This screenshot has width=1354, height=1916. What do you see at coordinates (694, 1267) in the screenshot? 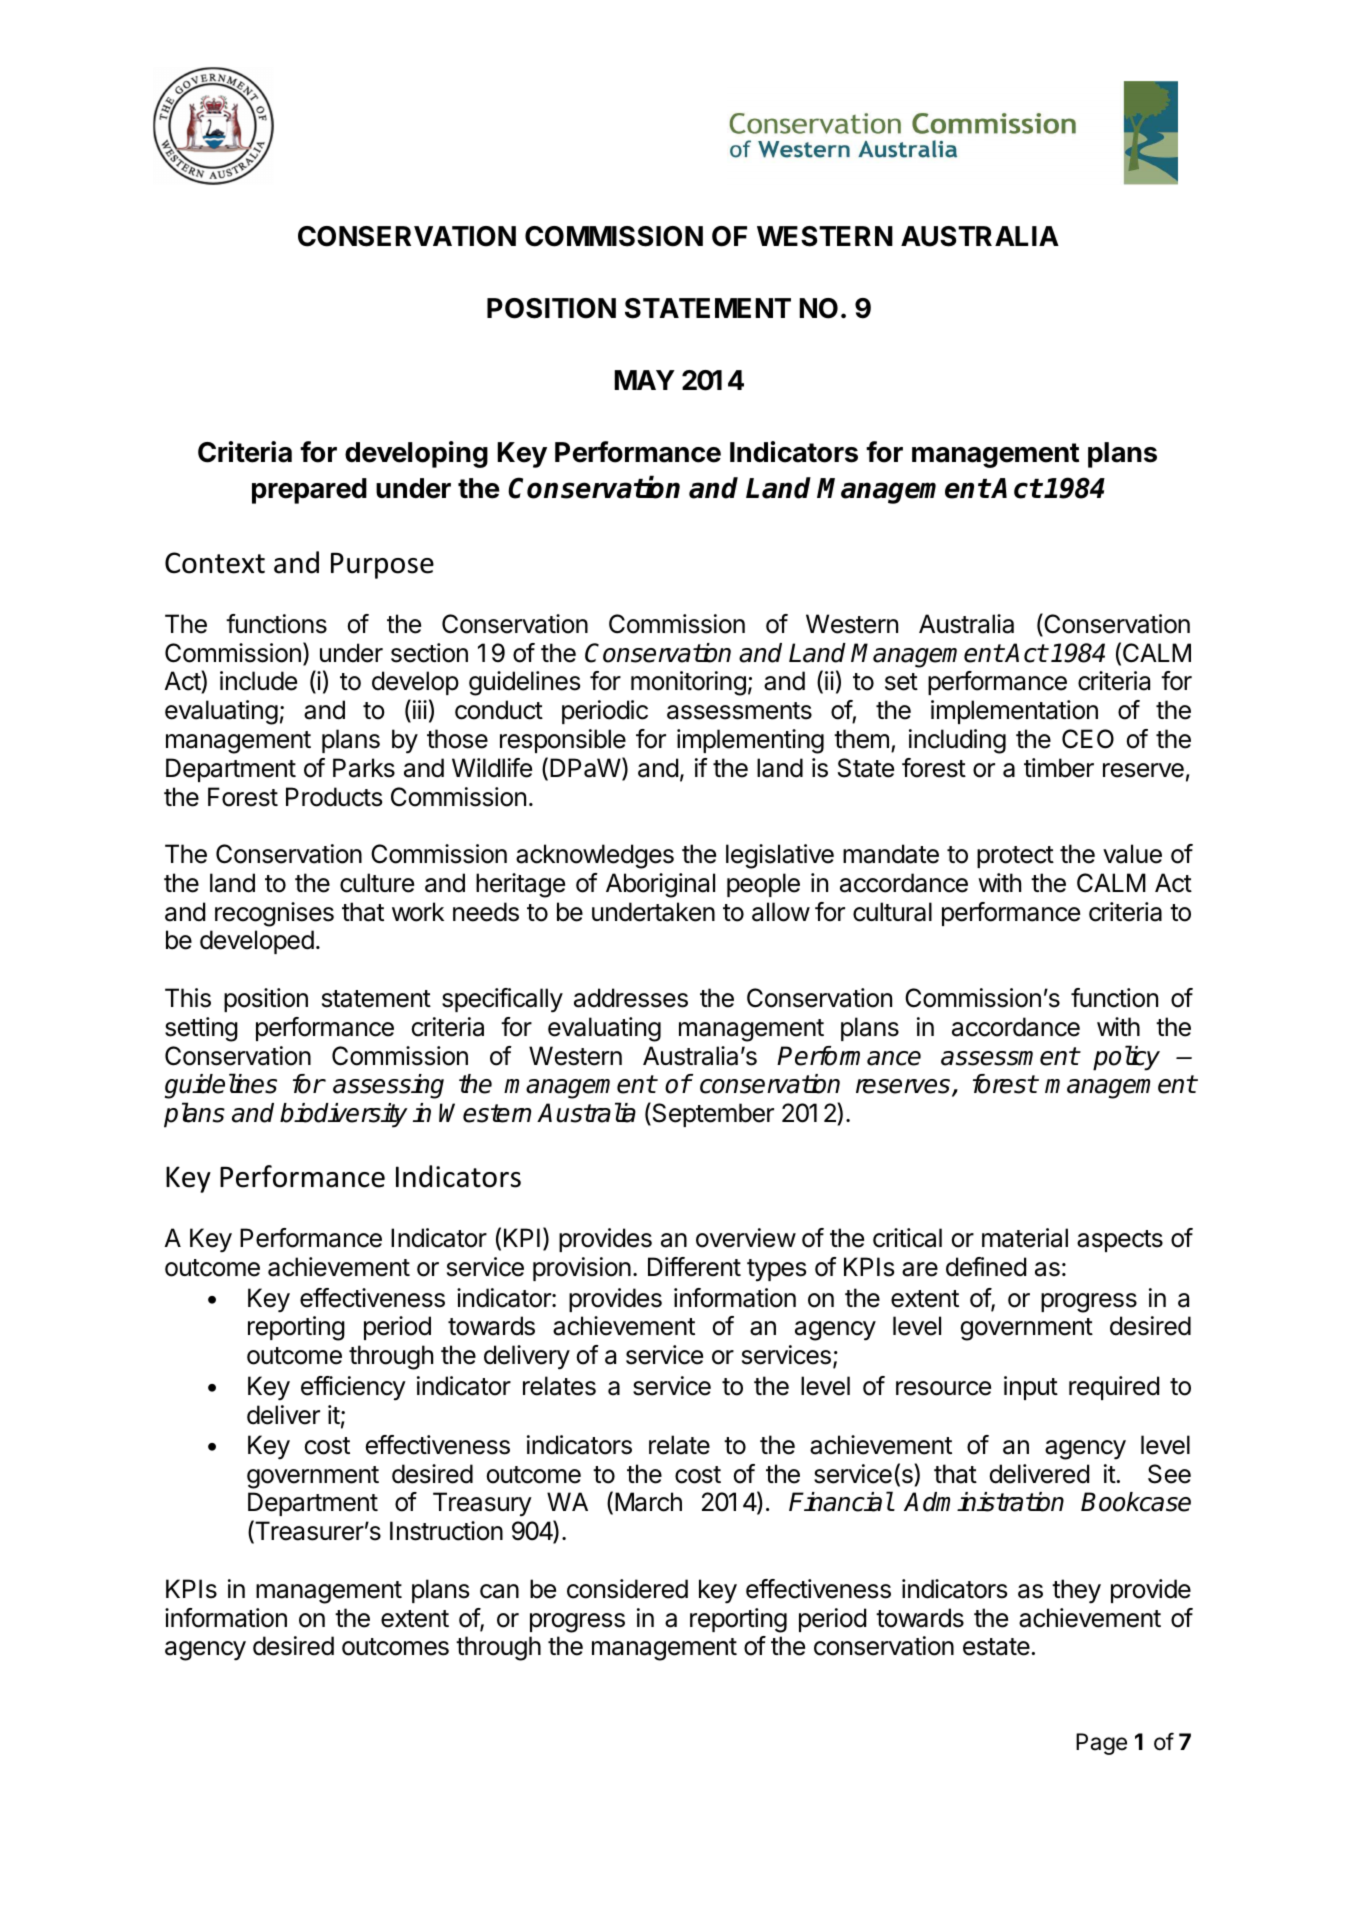
I see `Different` at bounding box center [694, 1267].
